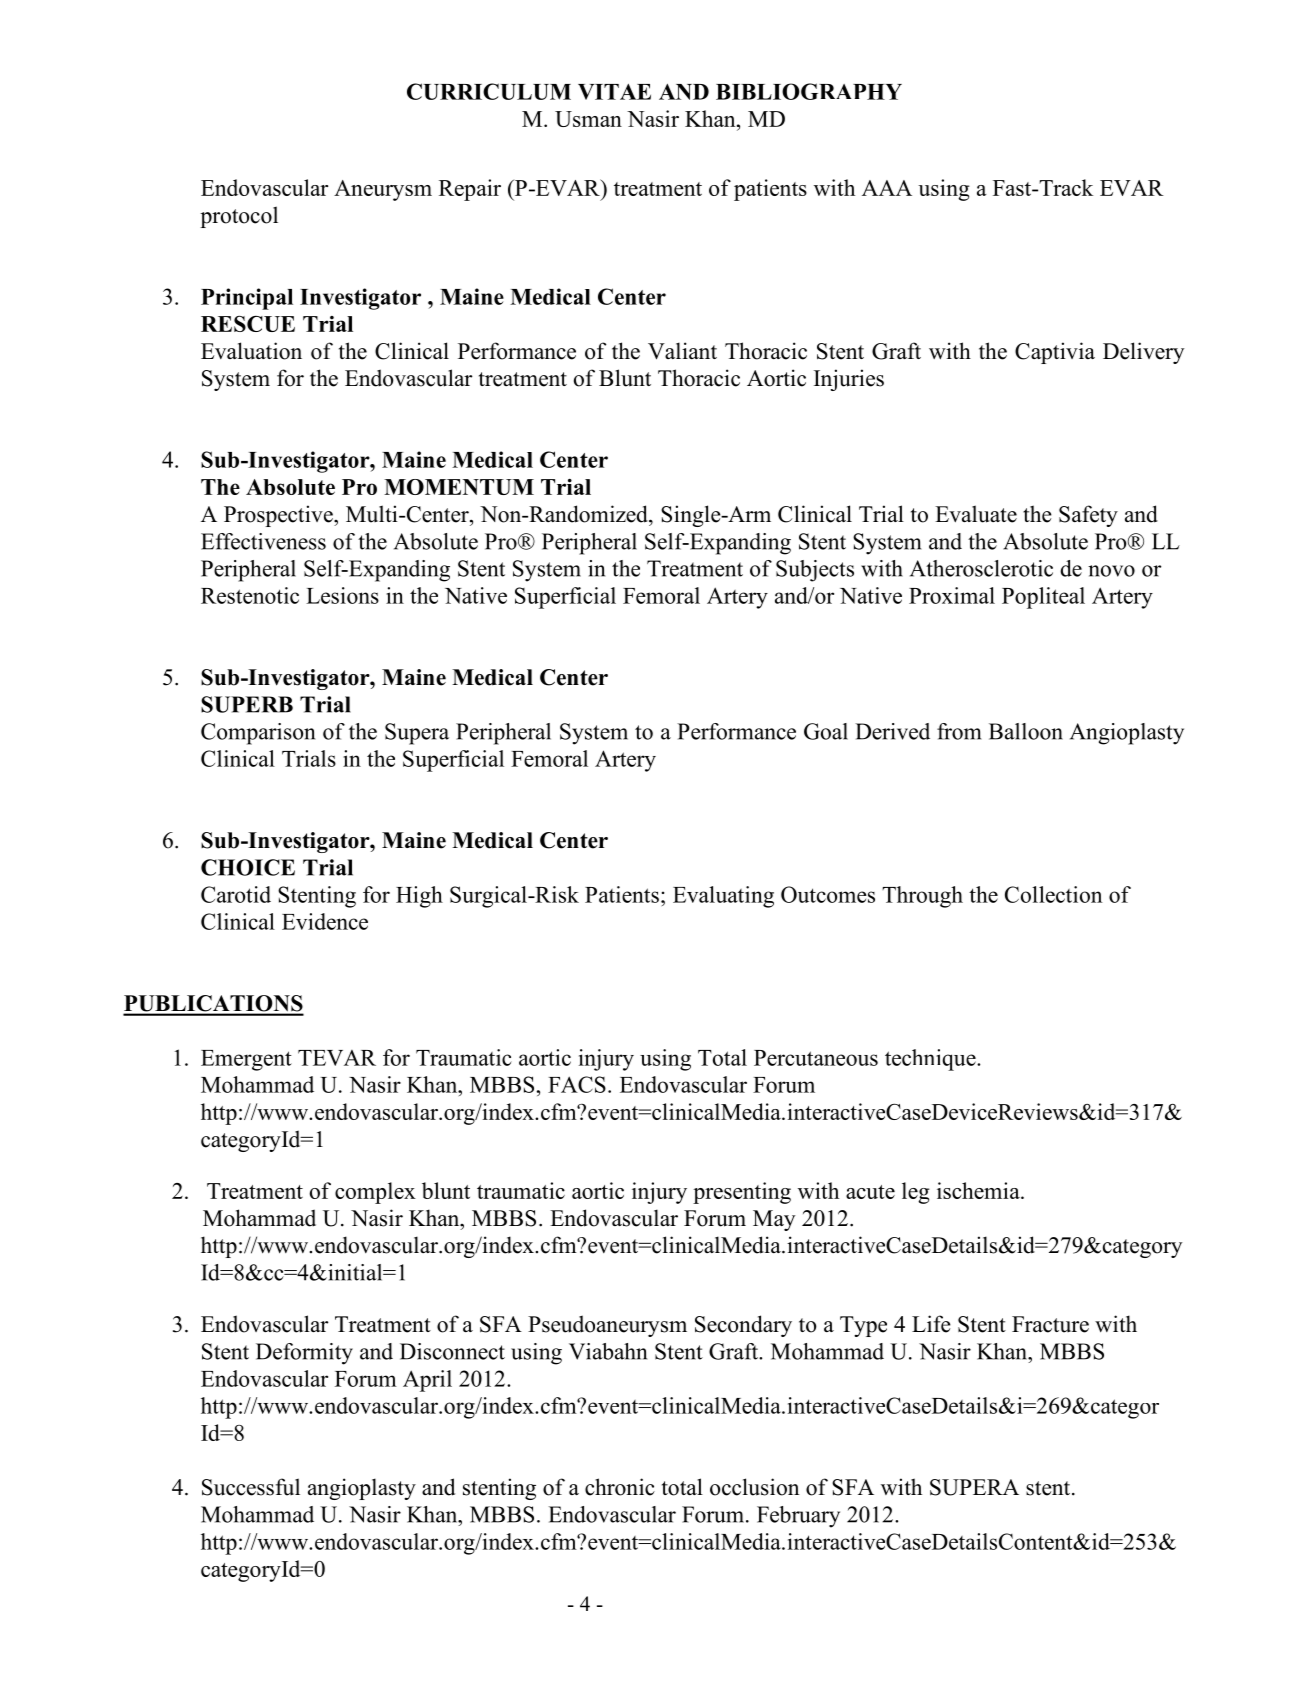  What do you see at coordinates (815, 571) in the screenshot?
I see `Subjects` at bounding box center [815, 571].
